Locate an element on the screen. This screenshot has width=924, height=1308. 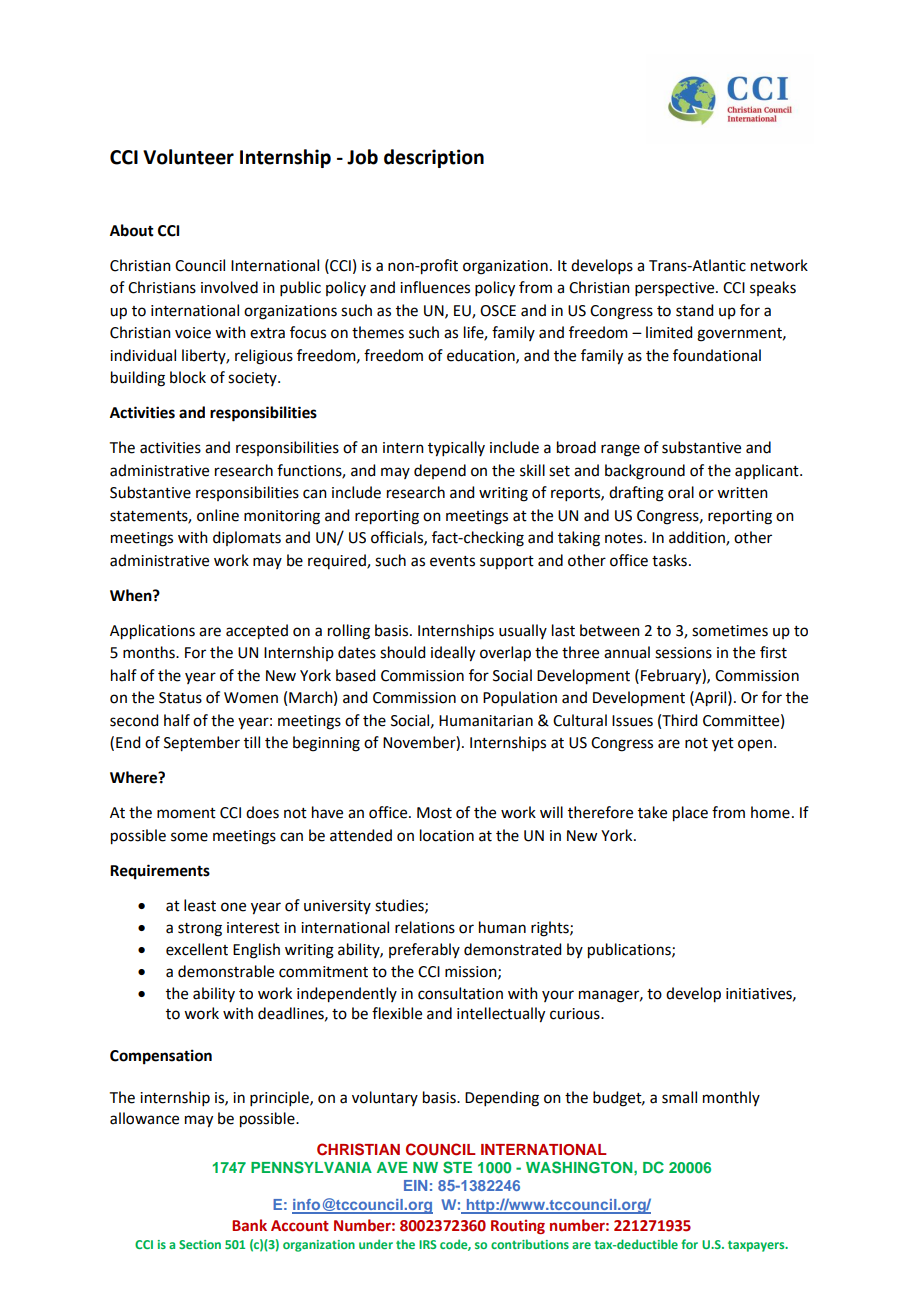
small is located at coordinates (679, 1097).
